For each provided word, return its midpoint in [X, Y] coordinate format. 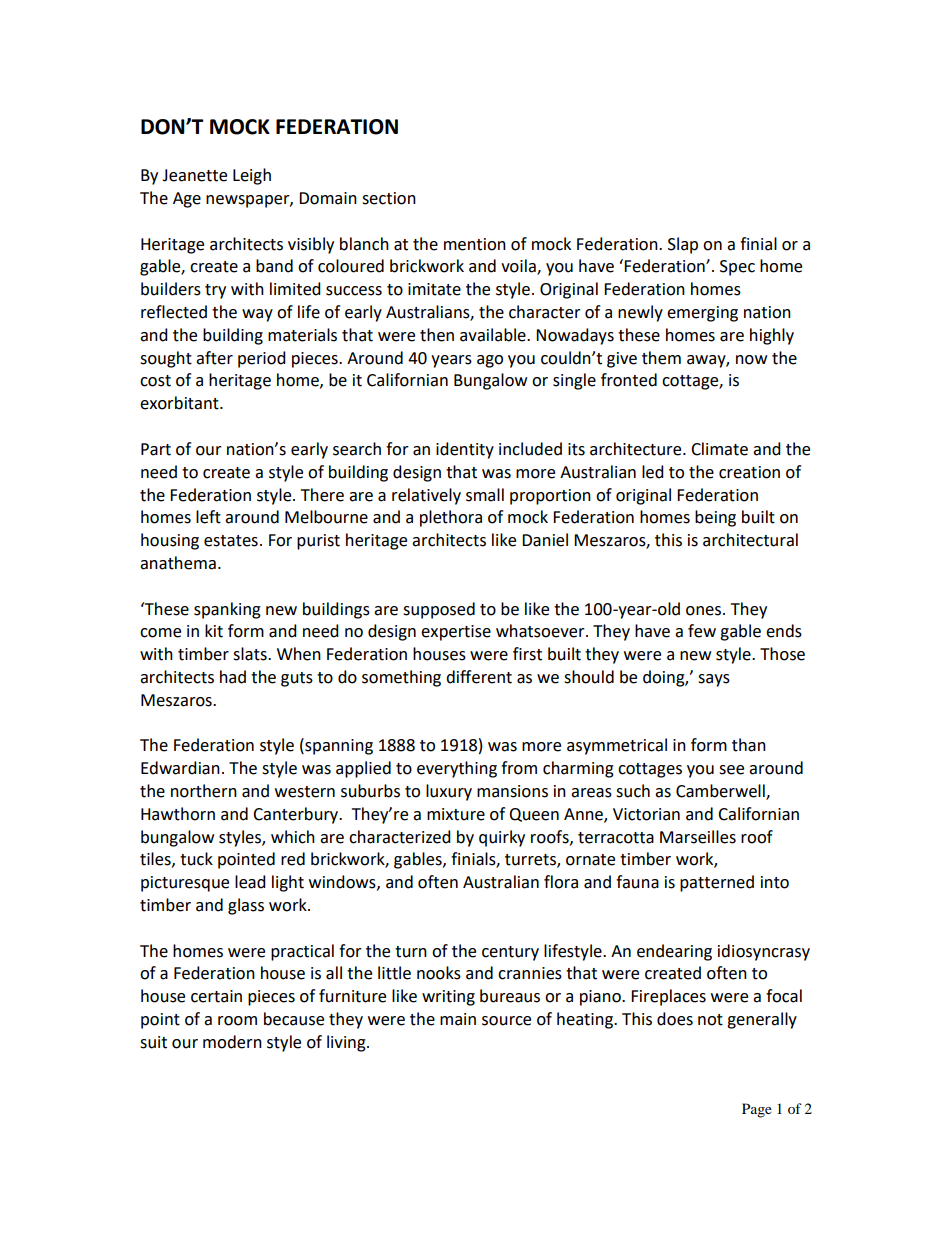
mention [475, 244]
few [702, 631]
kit [214, 631]
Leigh [252, 176]
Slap [683, 245]
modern [232, 1042]
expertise [456, 633]
